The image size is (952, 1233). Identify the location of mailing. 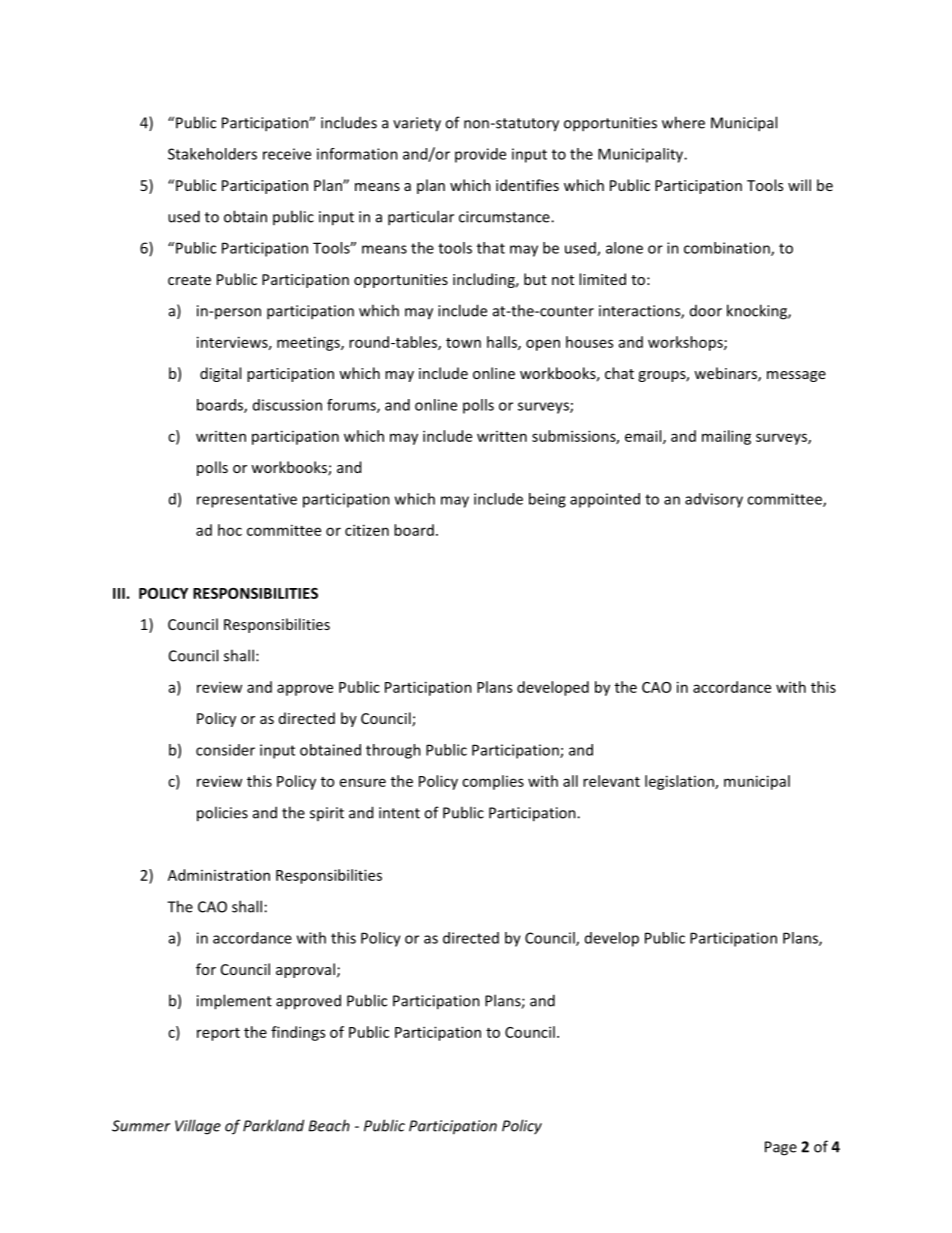
(726, 437).
